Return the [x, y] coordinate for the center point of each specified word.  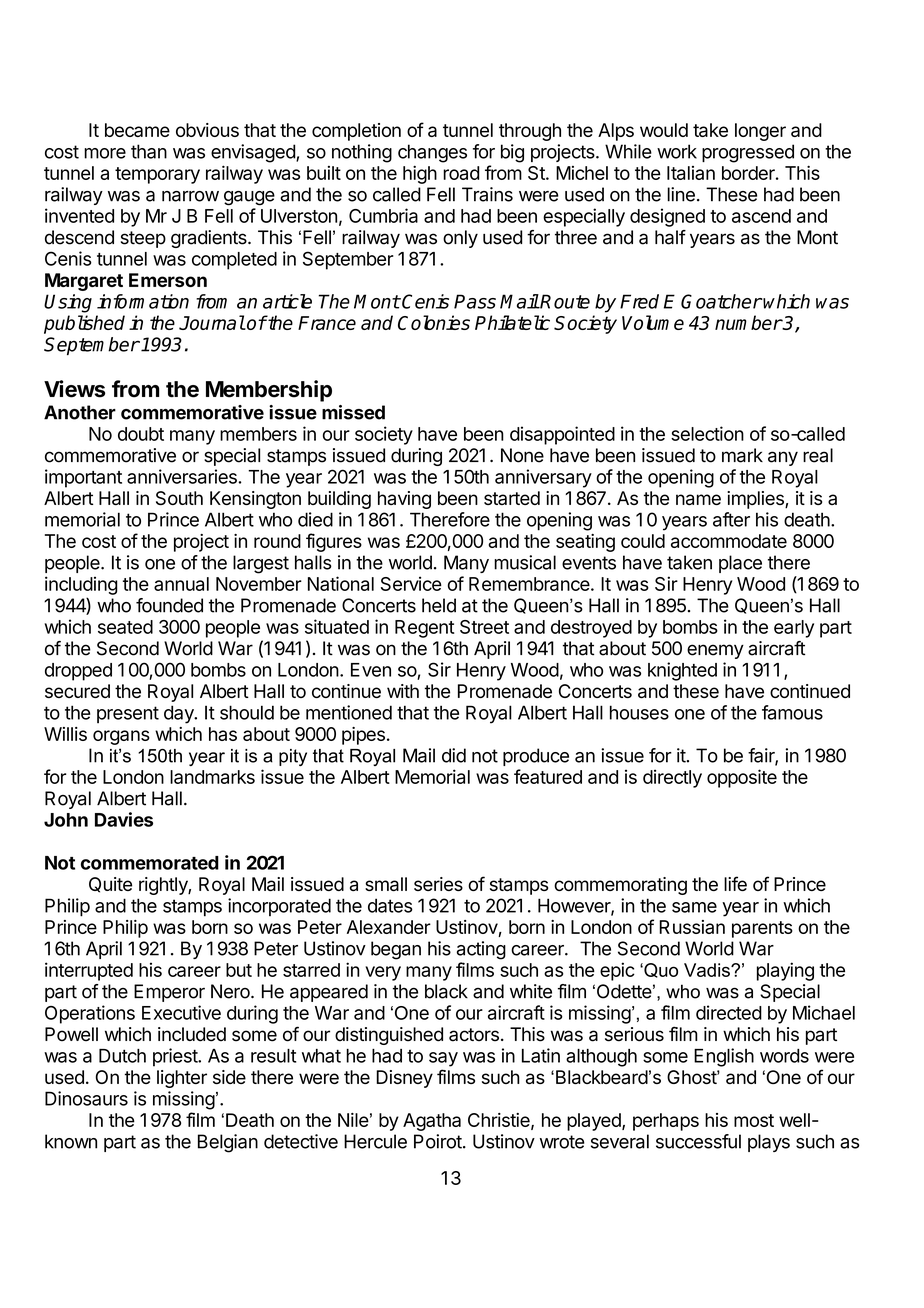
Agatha [432, 1122]
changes [432, 153]
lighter [182, 1079]
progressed [748, 153]
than [149, 151]
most [754, 1120]
